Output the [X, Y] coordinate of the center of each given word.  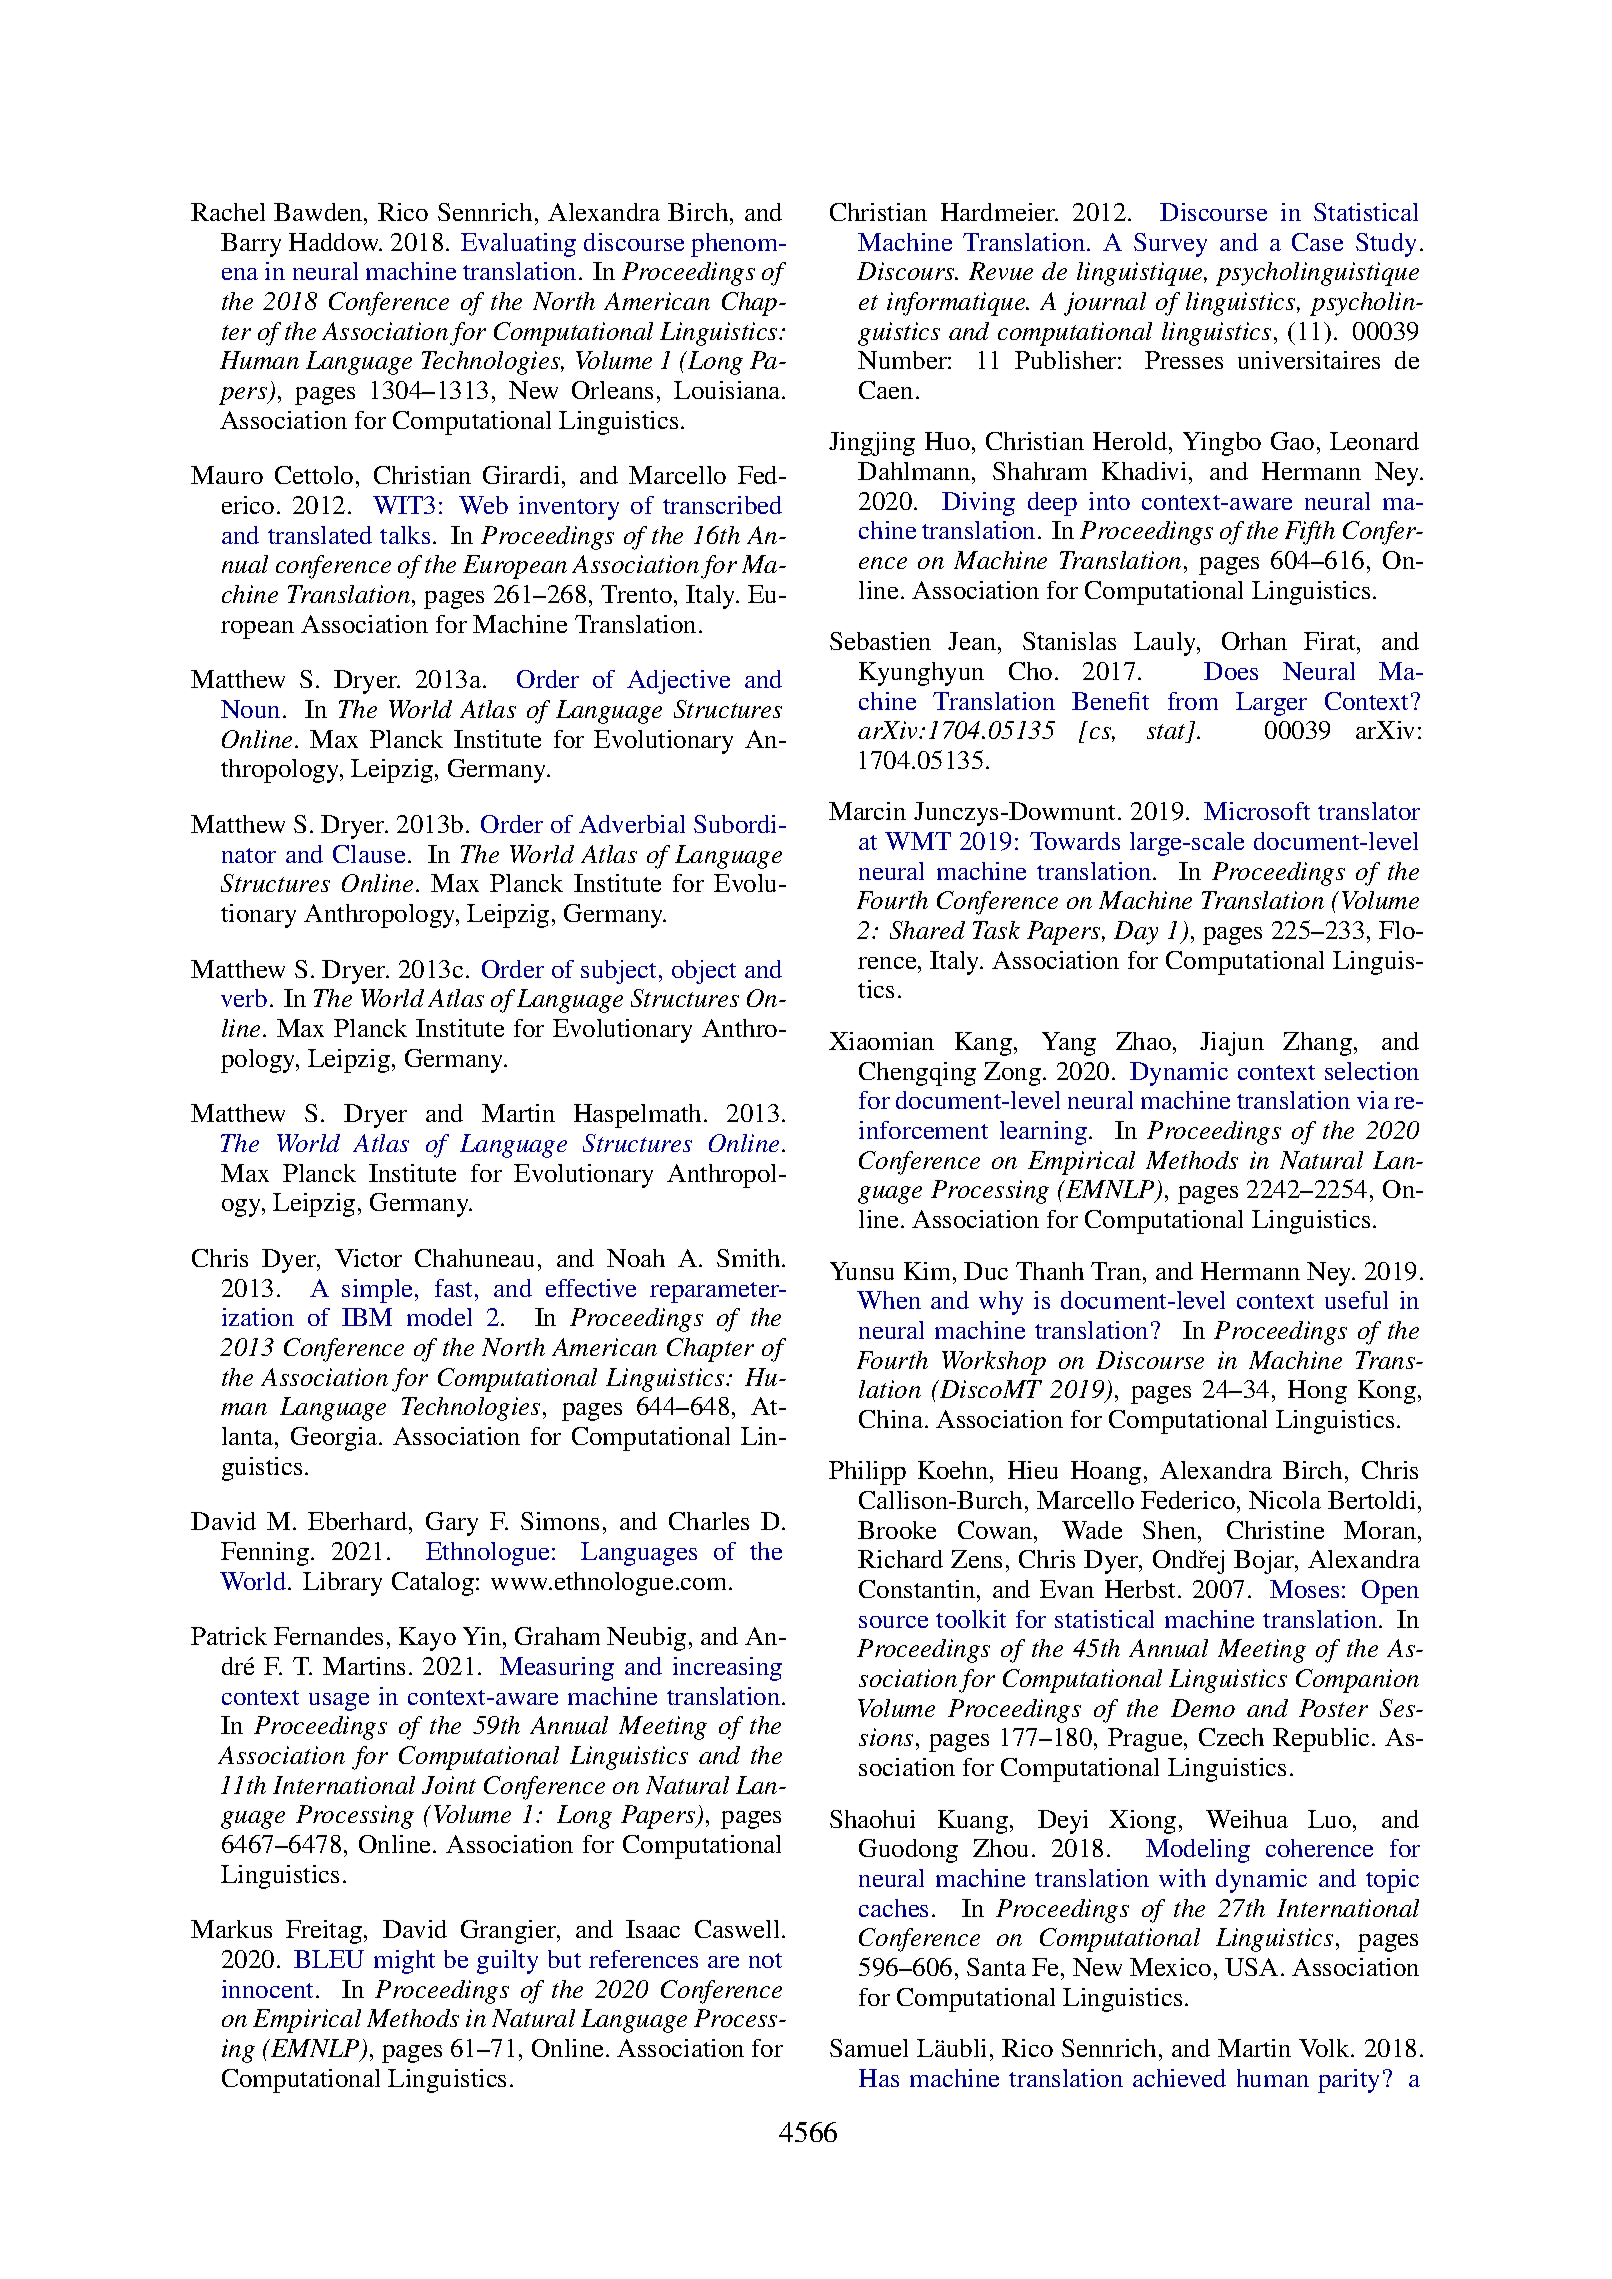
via [1373, 1100]
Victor [368, 1258]
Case [1317, 242]
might [404, 1962]
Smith [750, 1258]
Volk [1325, 2048]
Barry [251, 245]
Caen [886, 390]
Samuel [869, 2048]
